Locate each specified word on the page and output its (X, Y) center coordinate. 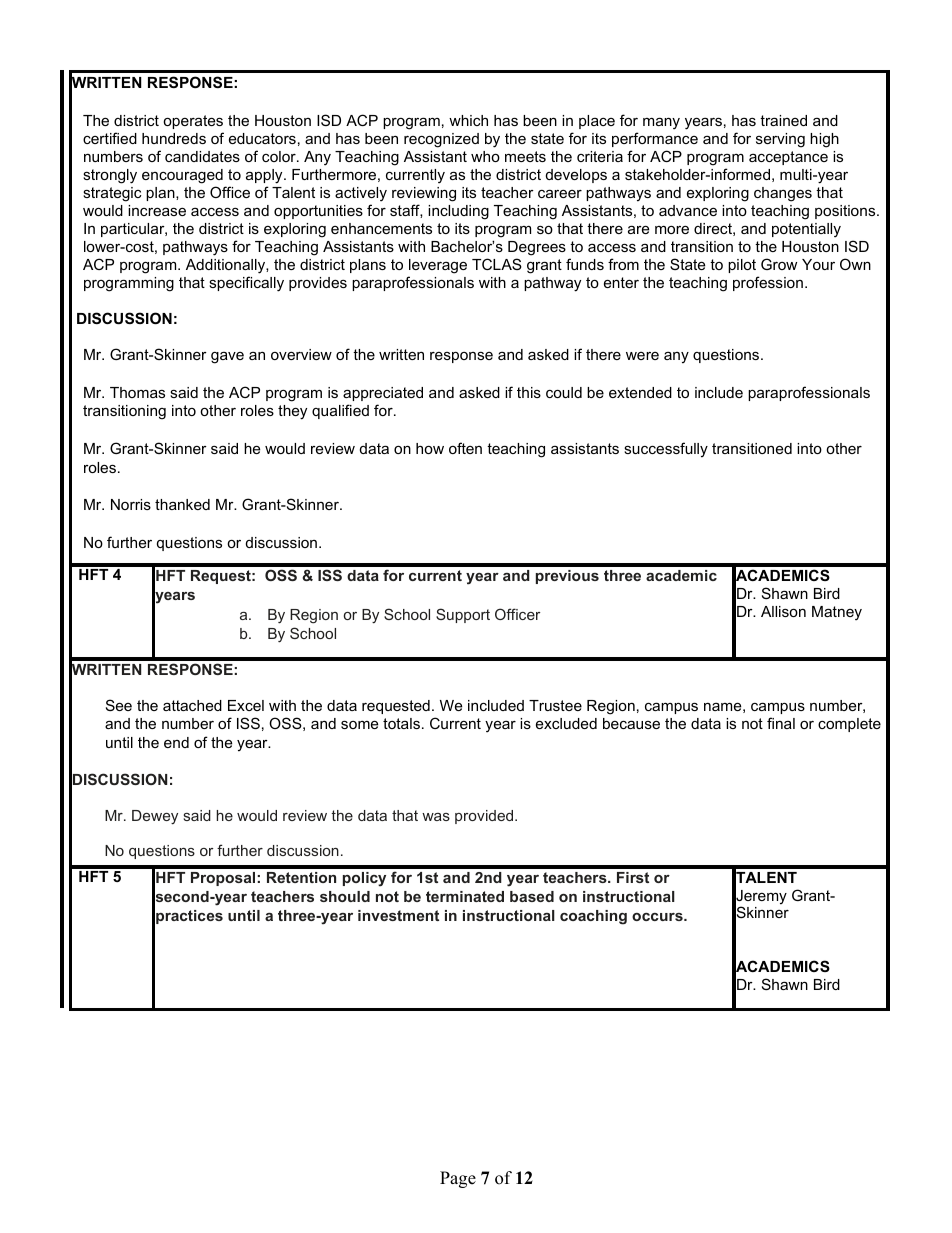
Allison (783, 611)
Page (458, 1179)
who (485, 156)
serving (780, 140)
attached (192, 705)
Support (463, 615)
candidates (202, 156)
